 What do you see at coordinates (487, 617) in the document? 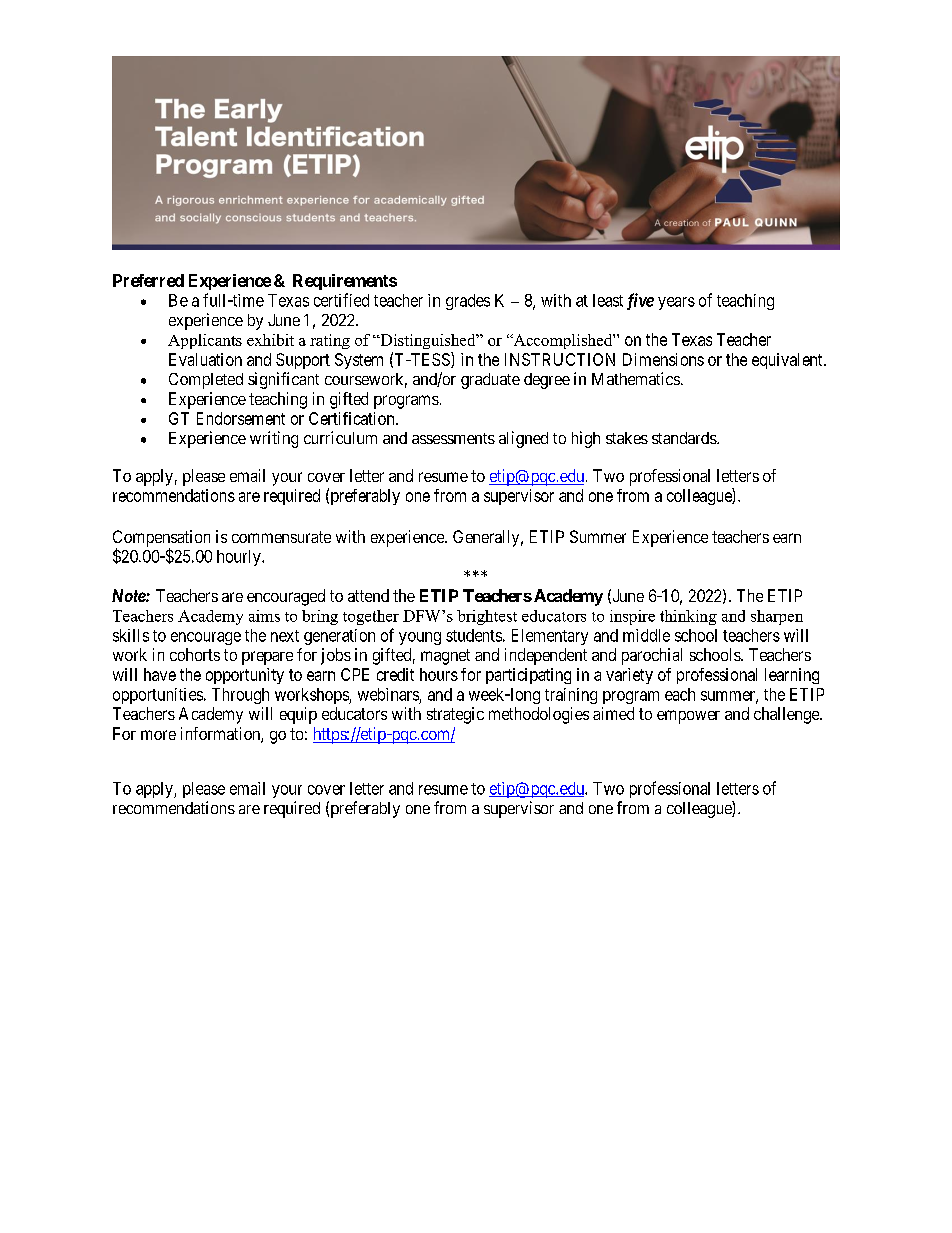
I see `brightest` at bounding box center [487, 617].
